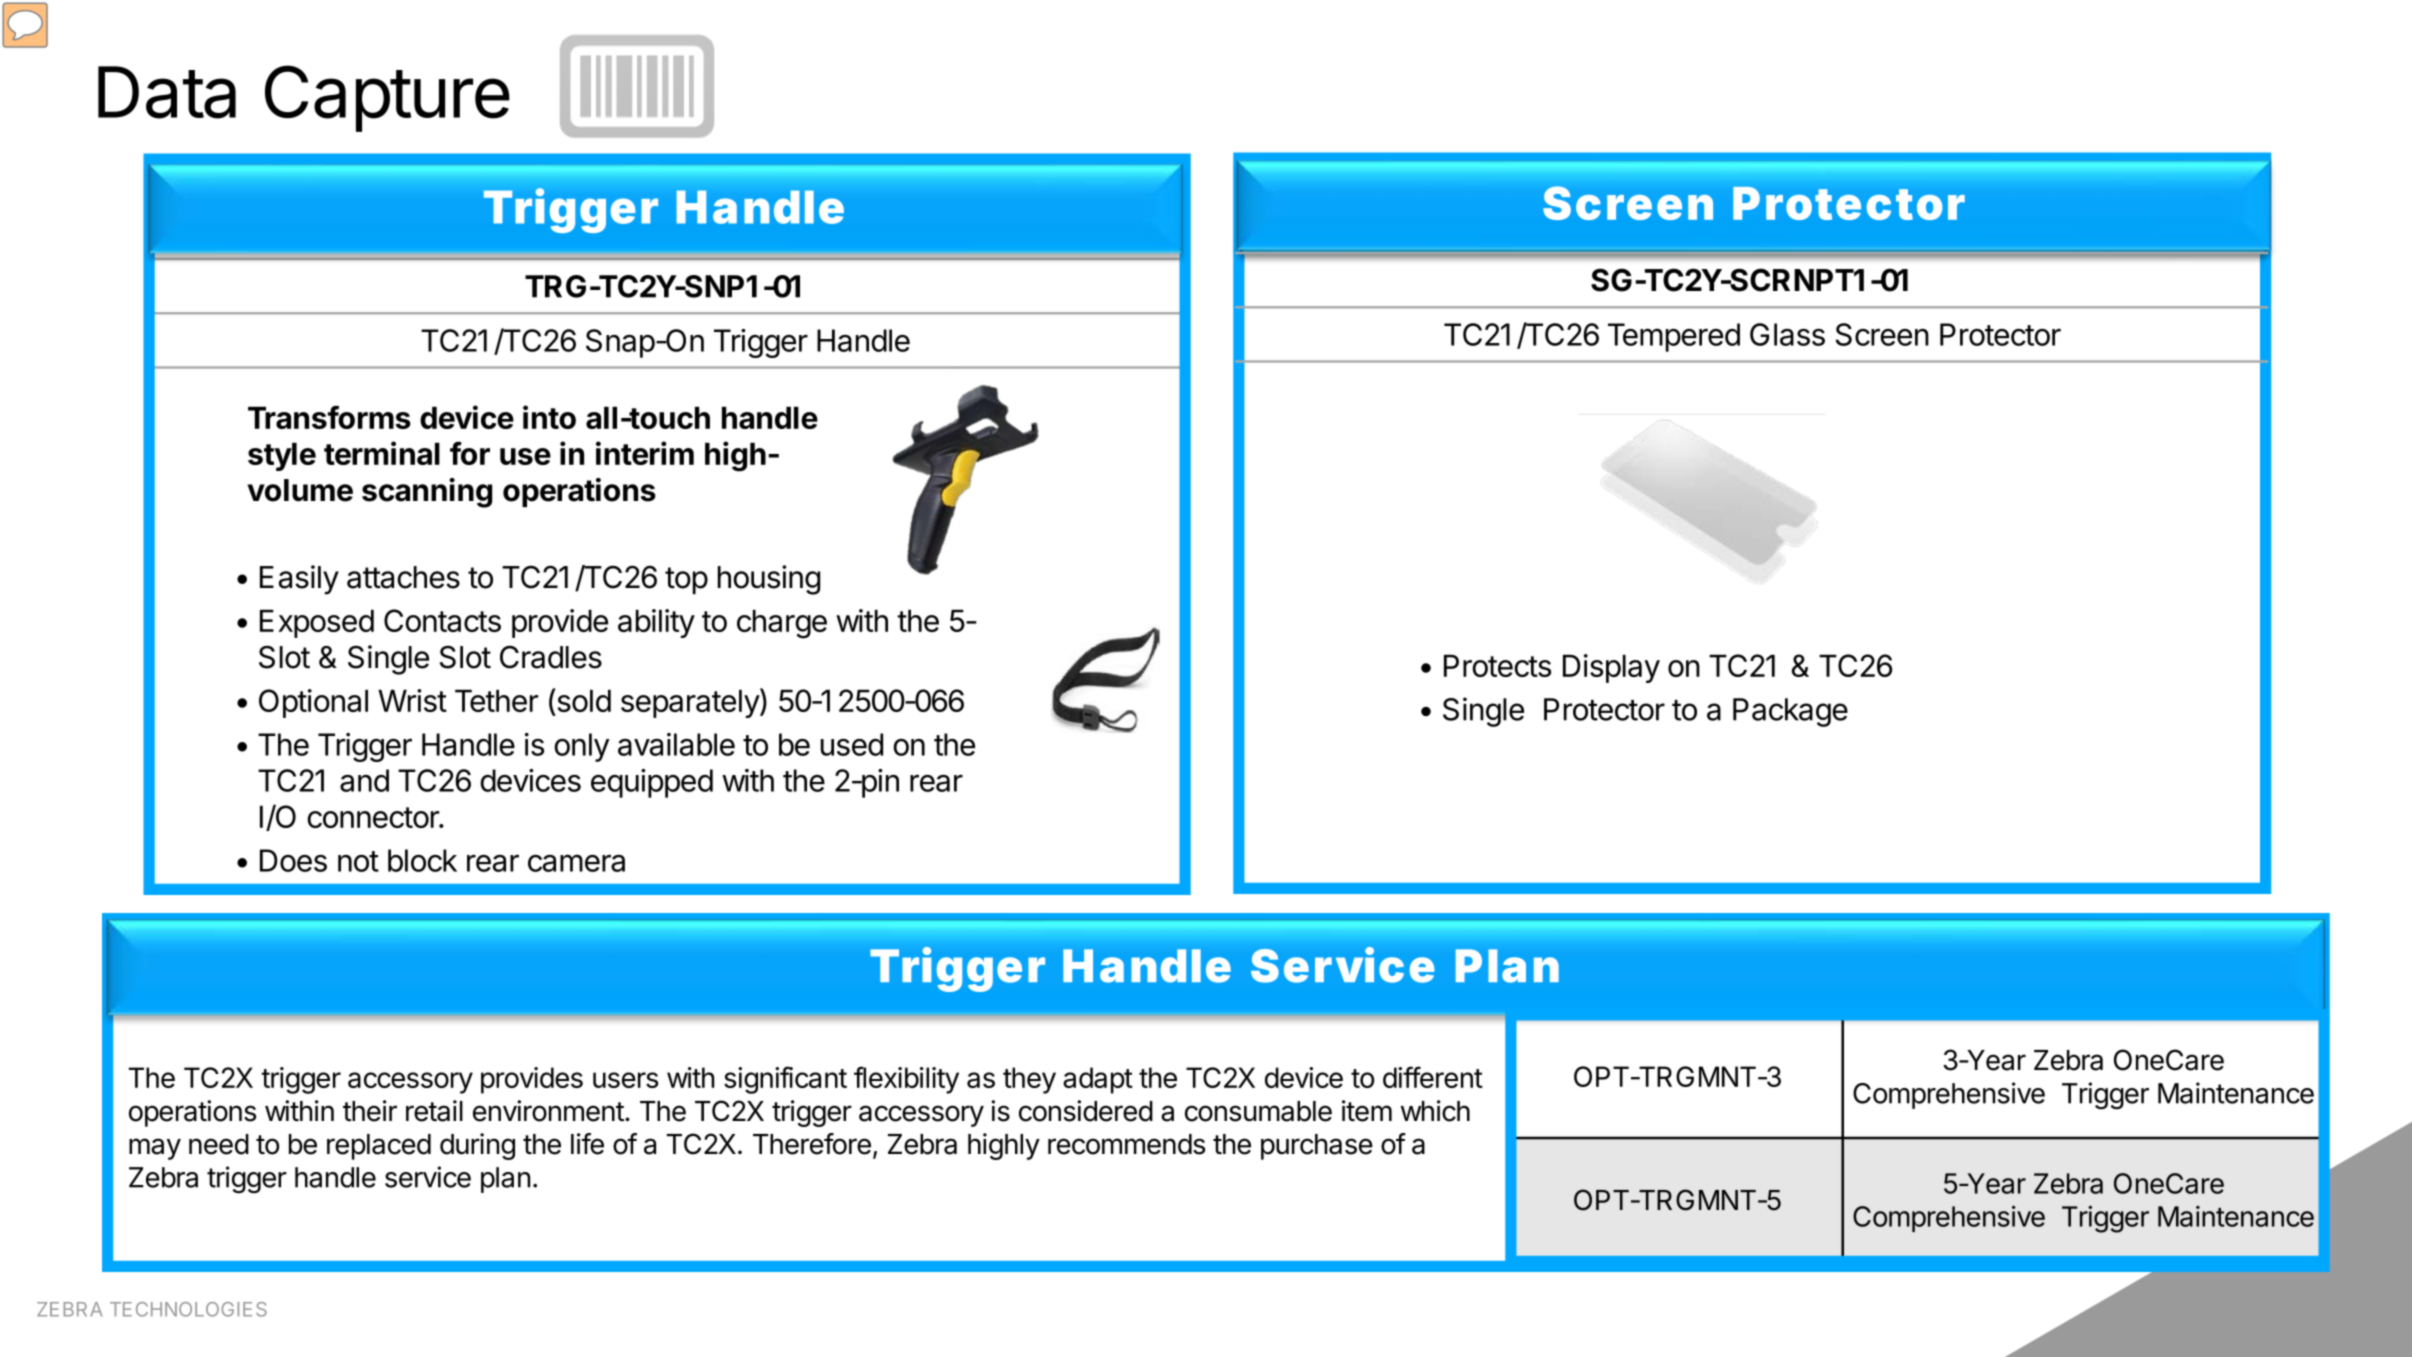 This screenshot has height=1357, width=2412. Describe the element at coordinates (852, 744) in the screenshot. I see `used` at that location.
